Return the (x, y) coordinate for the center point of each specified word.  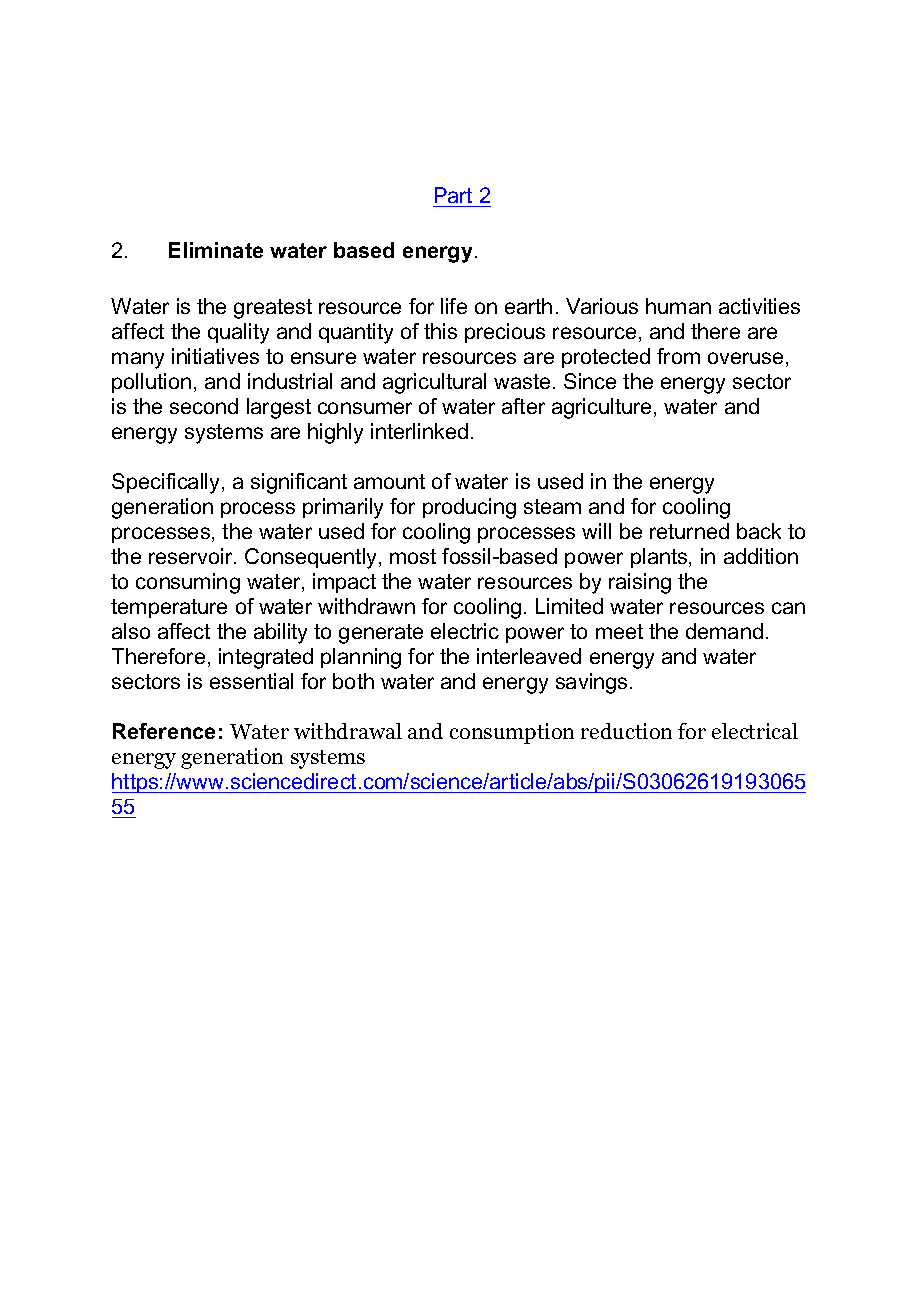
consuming (188, 583)
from (678, 356)
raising (640, 583)
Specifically (167, 483)
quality (238, 333)
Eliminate (216, 250)
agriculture (603, 408)
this (440, 331)
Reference (164, 731)
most (413, 556)
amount (389, 481)
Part (453, 195)
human (678, 306)
